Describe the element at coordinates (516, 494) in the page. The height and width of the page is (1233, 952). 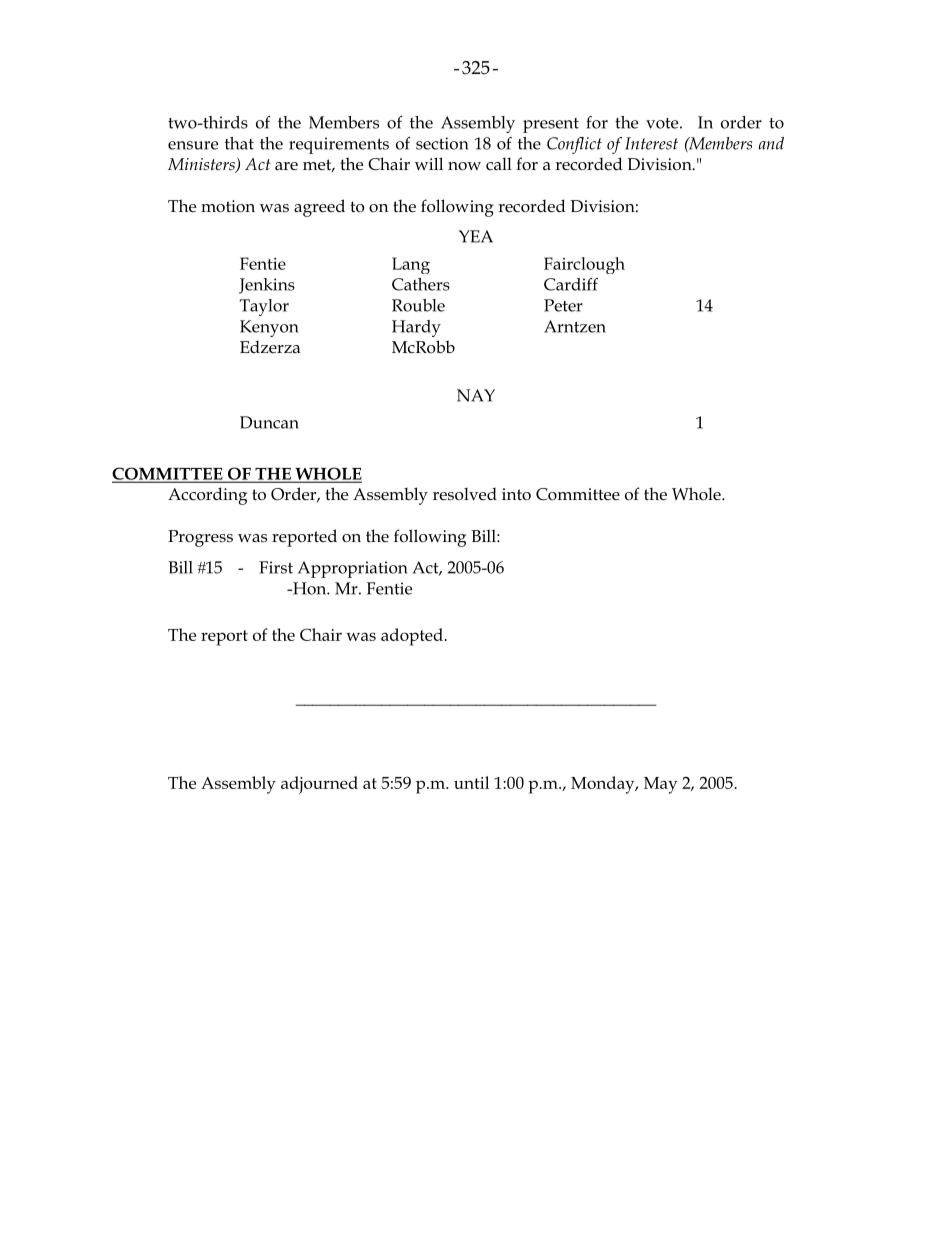
I see `into` at that location.
